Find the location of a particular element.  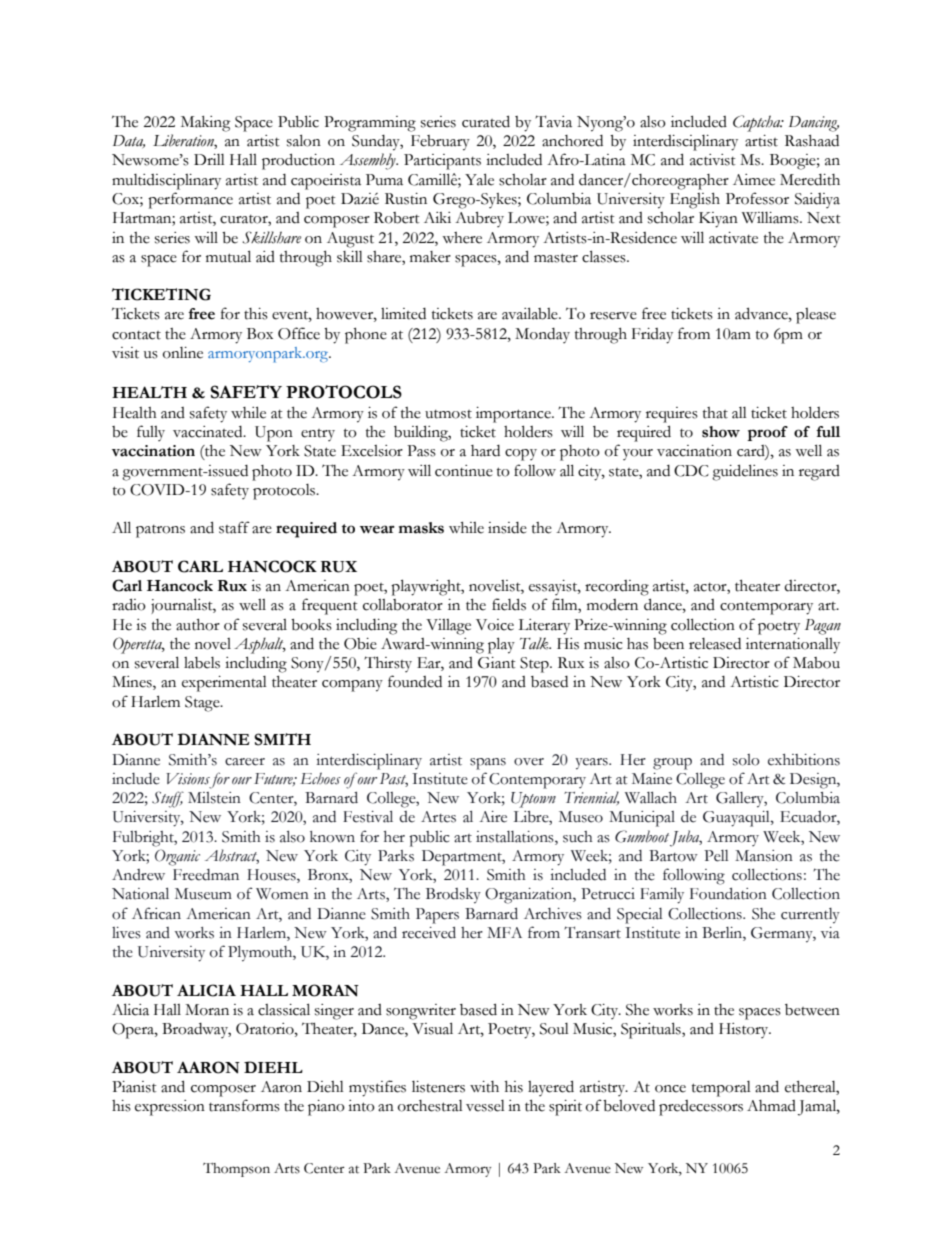

Aire is located at coordinates (493, 817).
